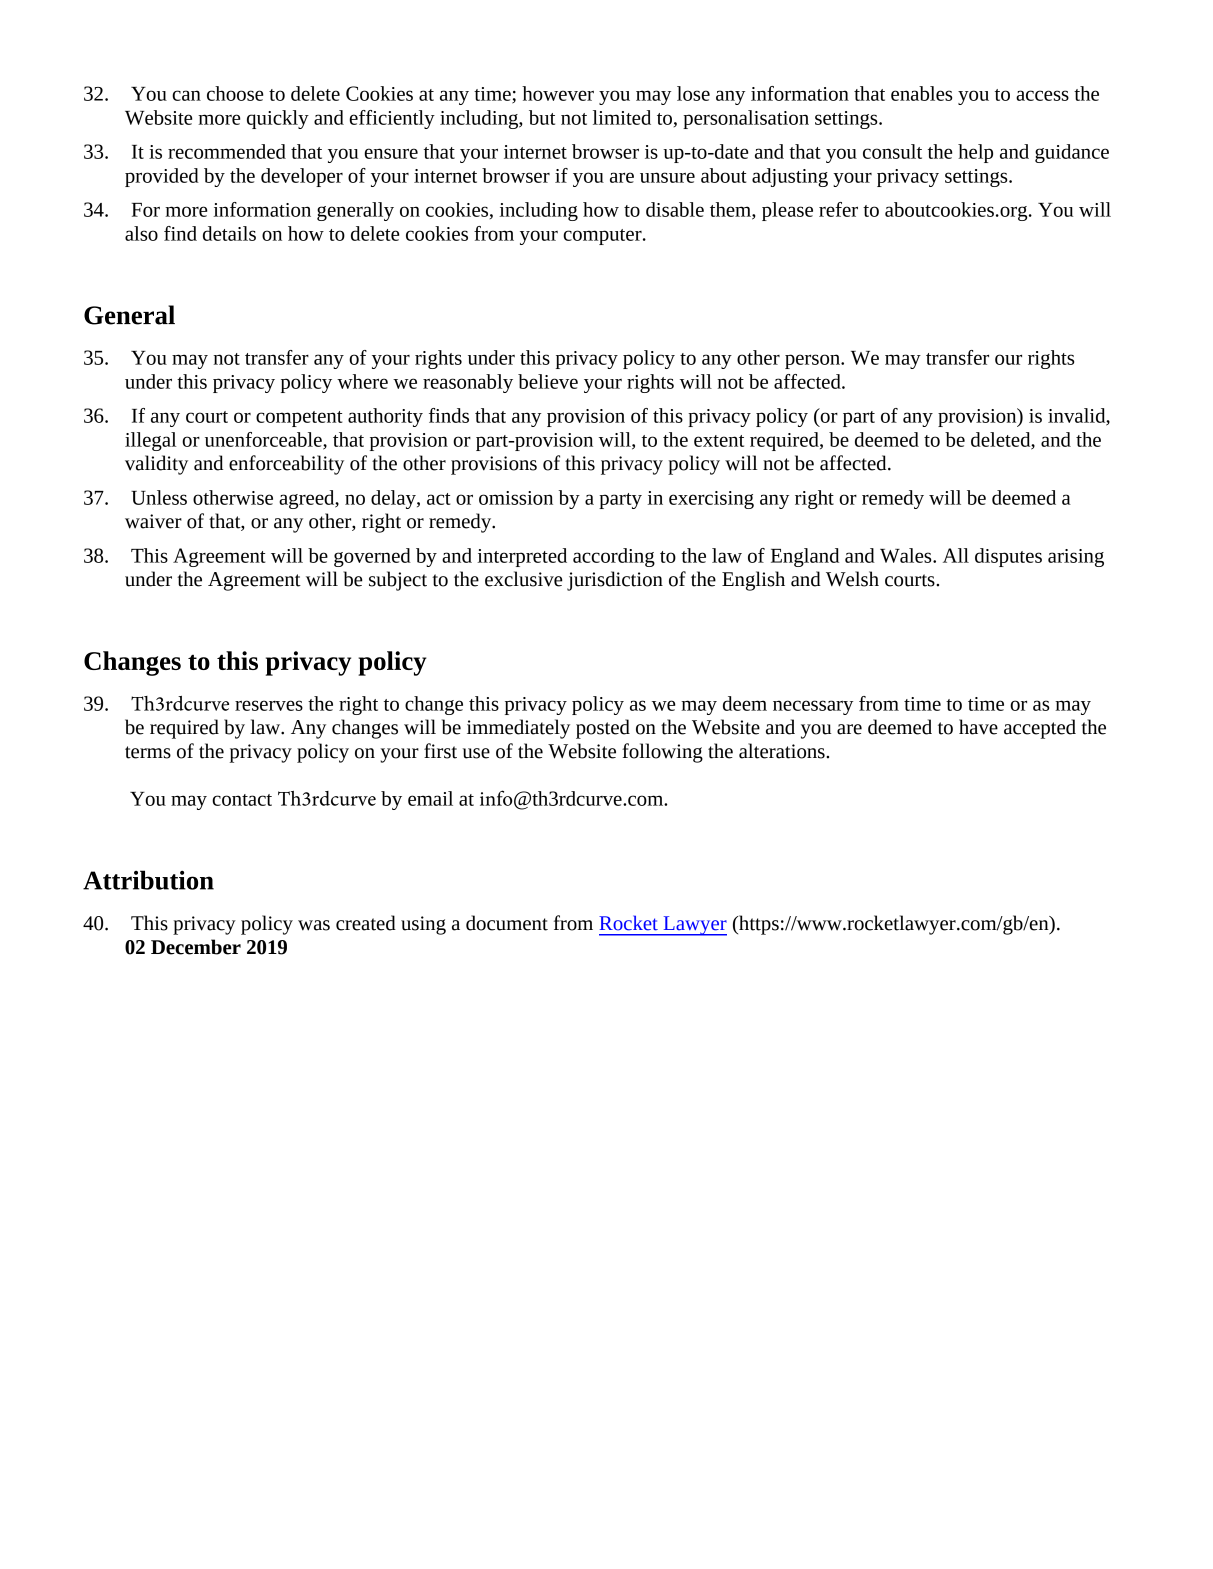 The image size is (1213, 1569). Describe the element at coordinates (622, 117) in the document. I see `limited` at that location.
